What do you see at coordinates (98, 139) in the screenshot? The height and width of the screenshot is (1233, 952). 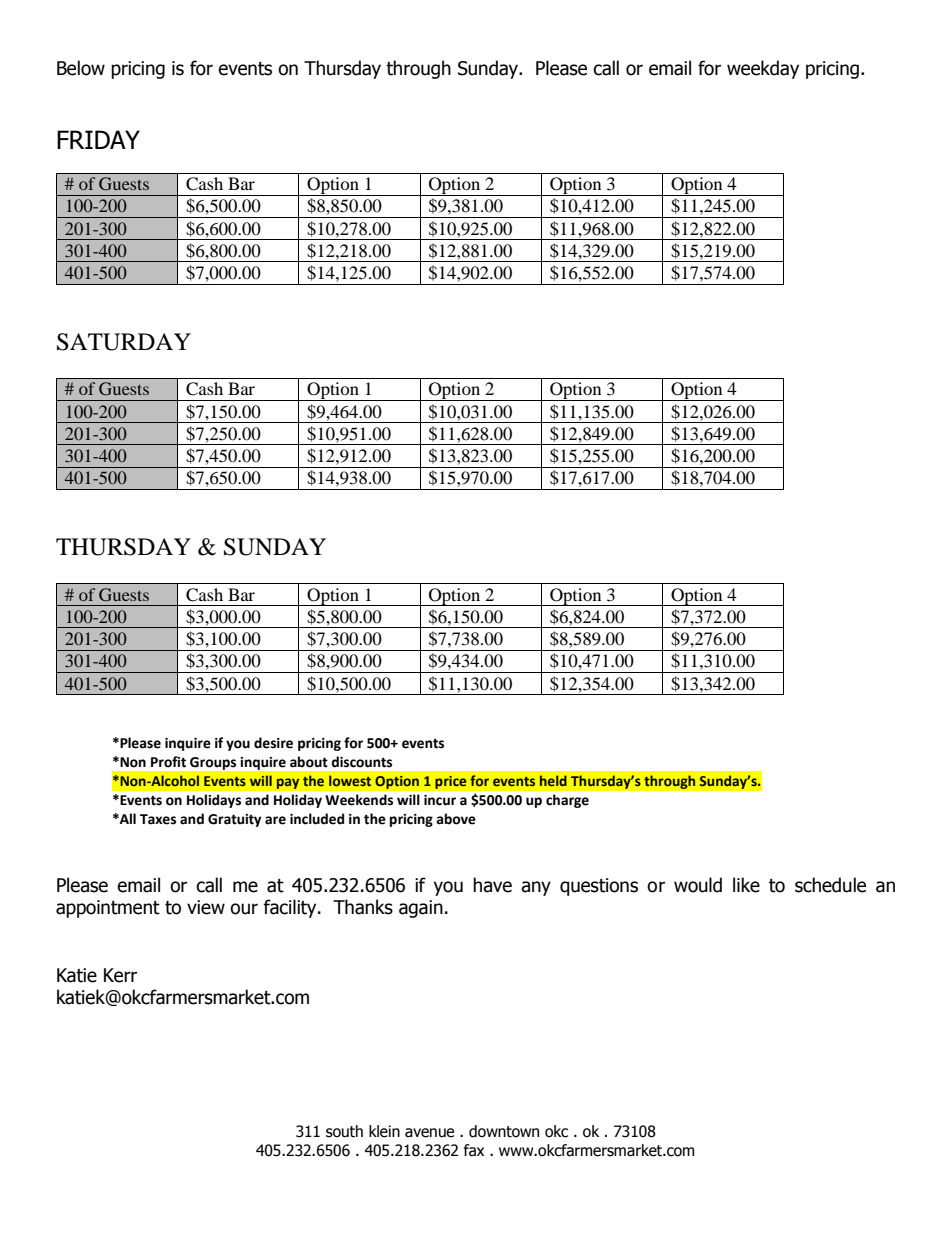 I see `FRIDAY` at bounding box center [98, 139].
